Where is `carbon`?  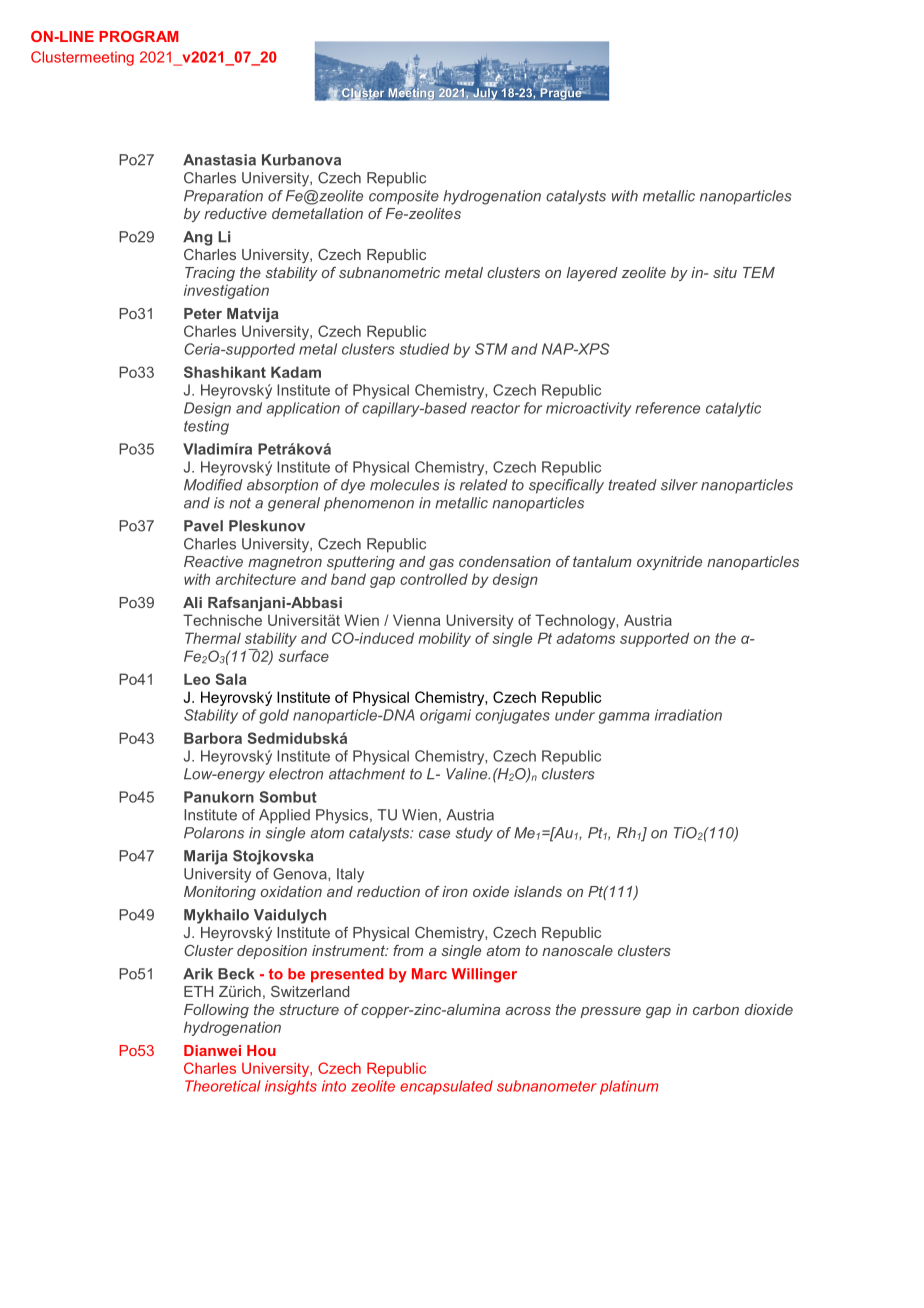
carbon is located at coordinates (716, 1009).
